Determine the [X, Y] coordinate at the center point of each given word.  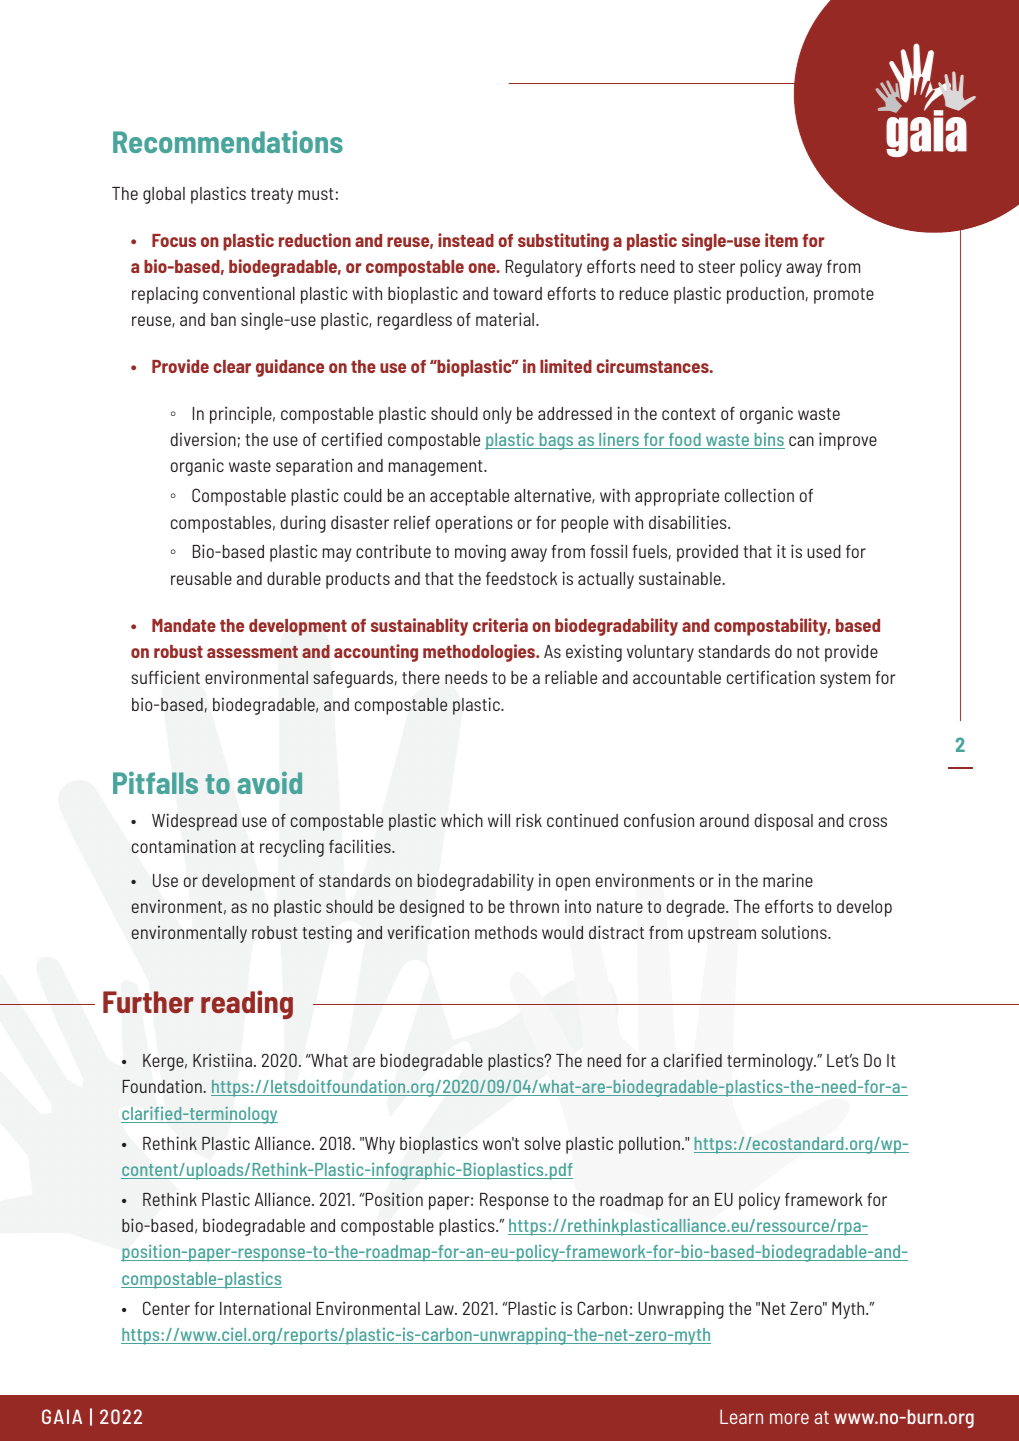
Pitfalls [155, 782]
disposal [783, 822]
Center [166, 1308]
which [462, 820]
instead [466, 240]
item [781, 240]
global [164, 195]
